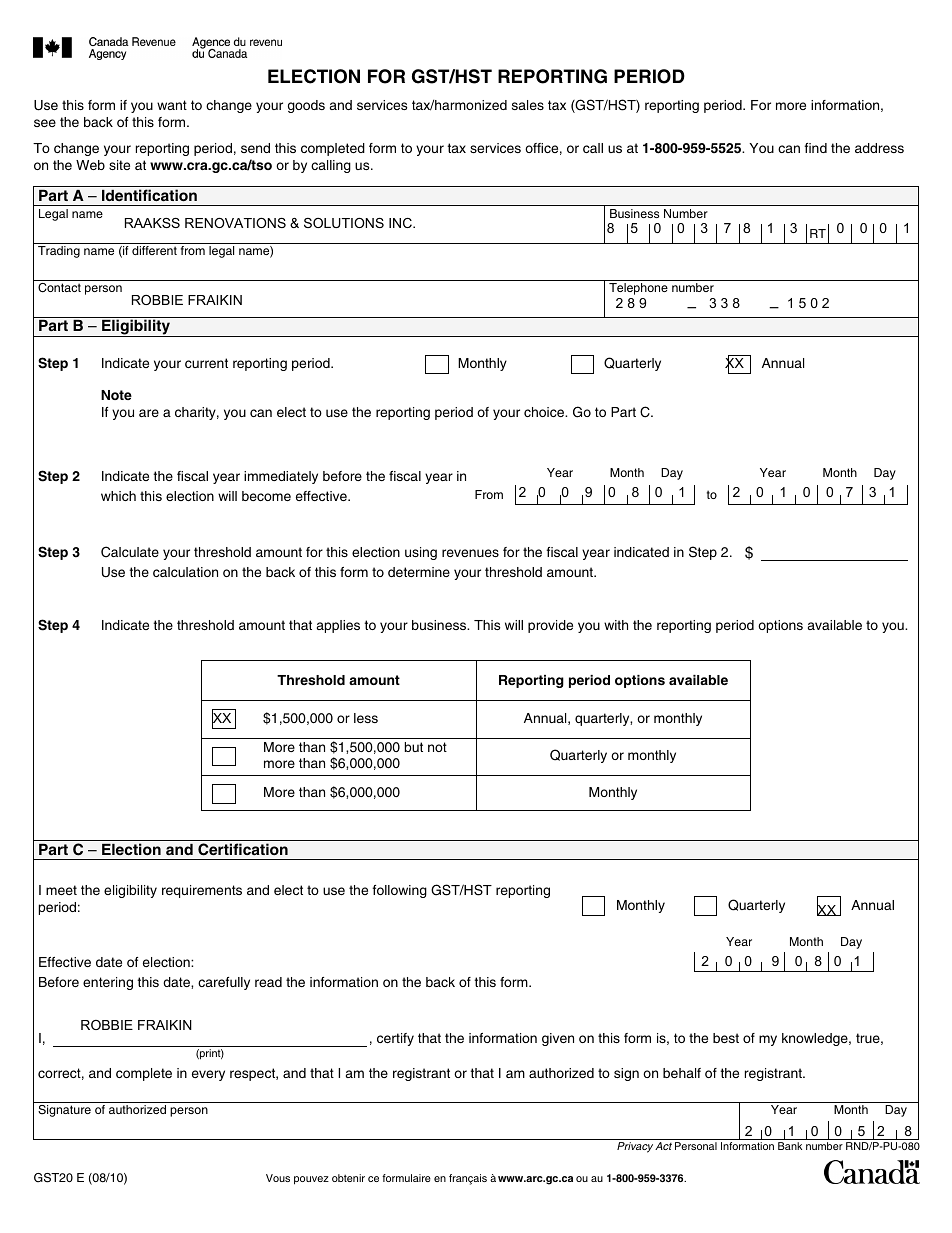 This screenshot has height=1233, width=952. What do you see at coordinates (119, 165) in the screenshot?
I see `site` at bounding box center [119, 165].
